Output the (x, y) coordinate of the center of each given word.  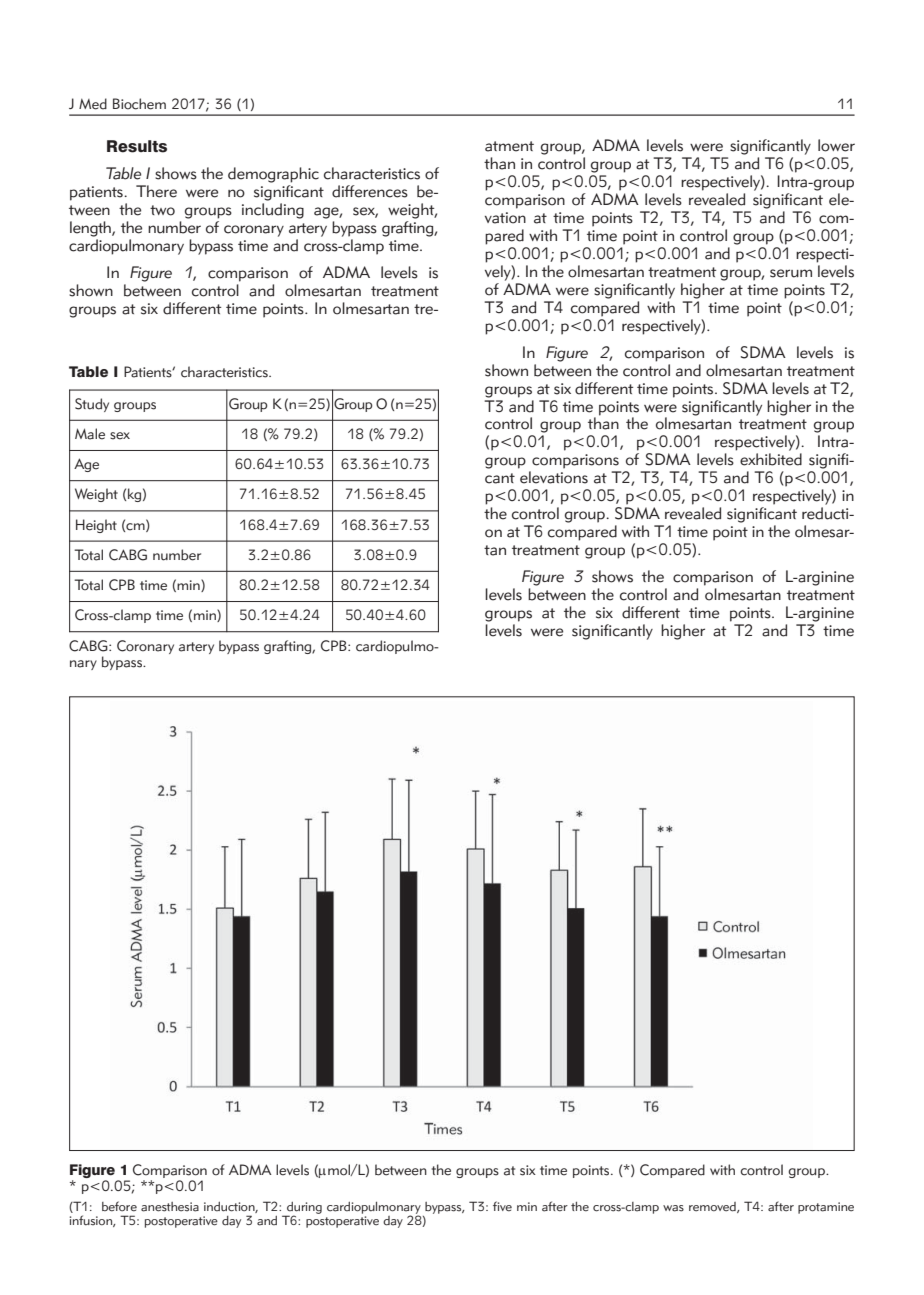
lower (836, 145)
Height (96, 526)
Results (137, 146)
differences (370, 191)
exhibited (771, 459)
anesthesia (170, 1207)
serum (791, 273)
